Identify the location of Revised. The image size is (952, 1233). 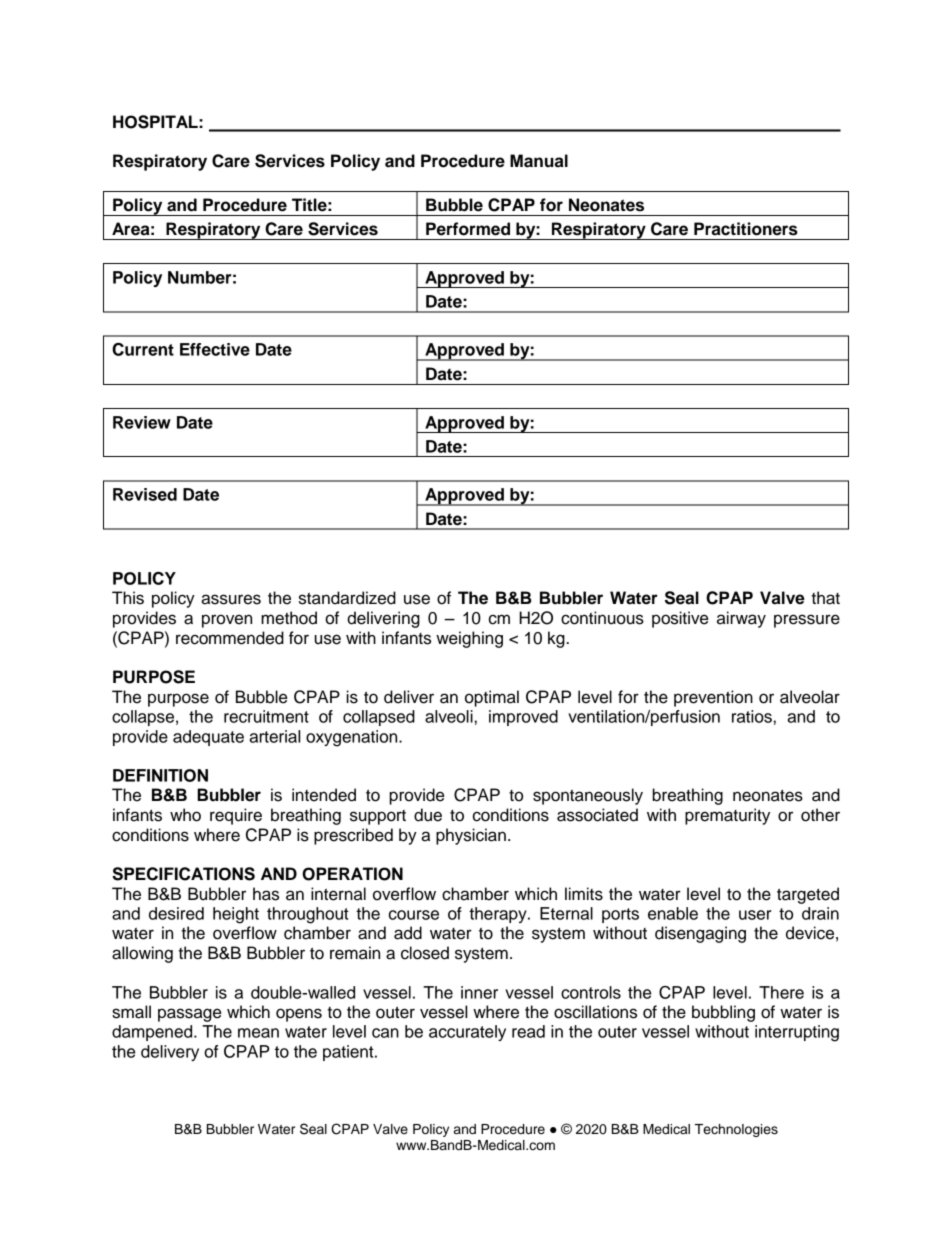
(145, 494).
